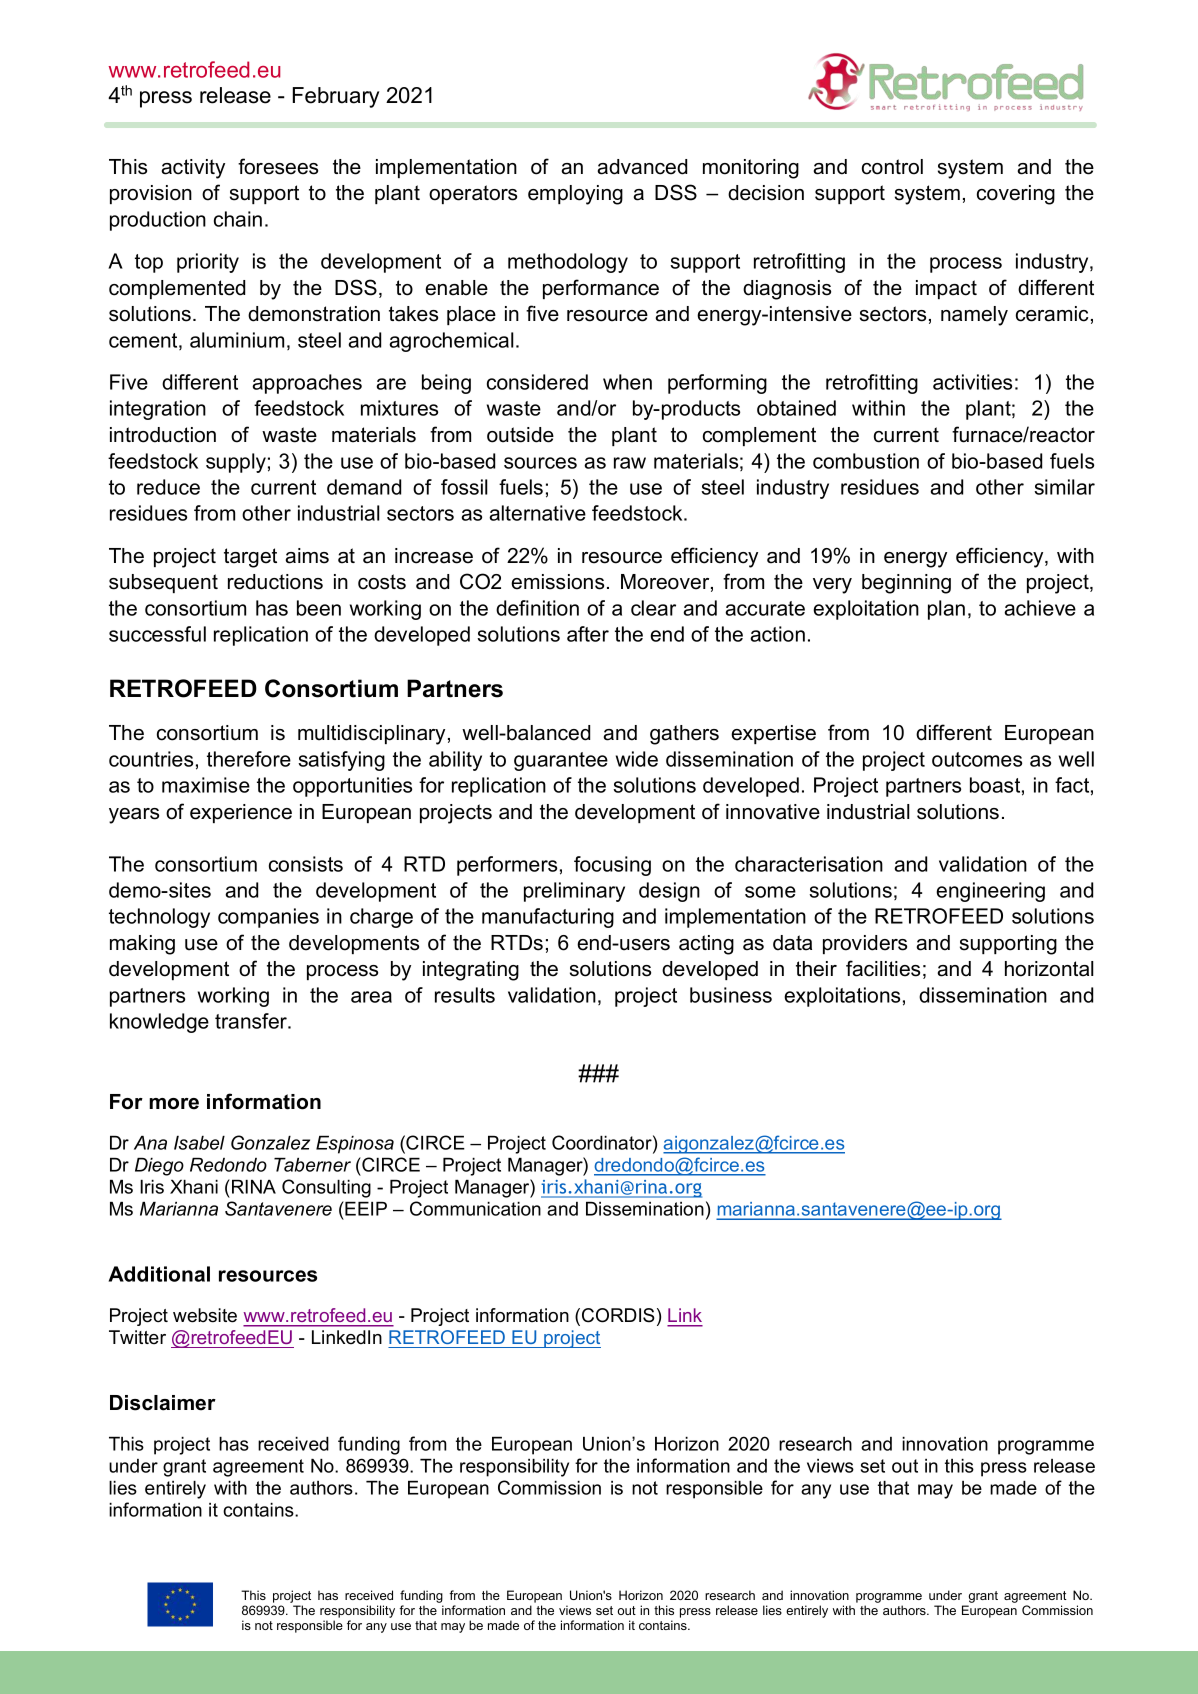 This screenshot has height=1694, width=1198. What do you see at coordinates (278, 166) in the screenshot?
I see `foresees` at bounding box center [278, 166].
